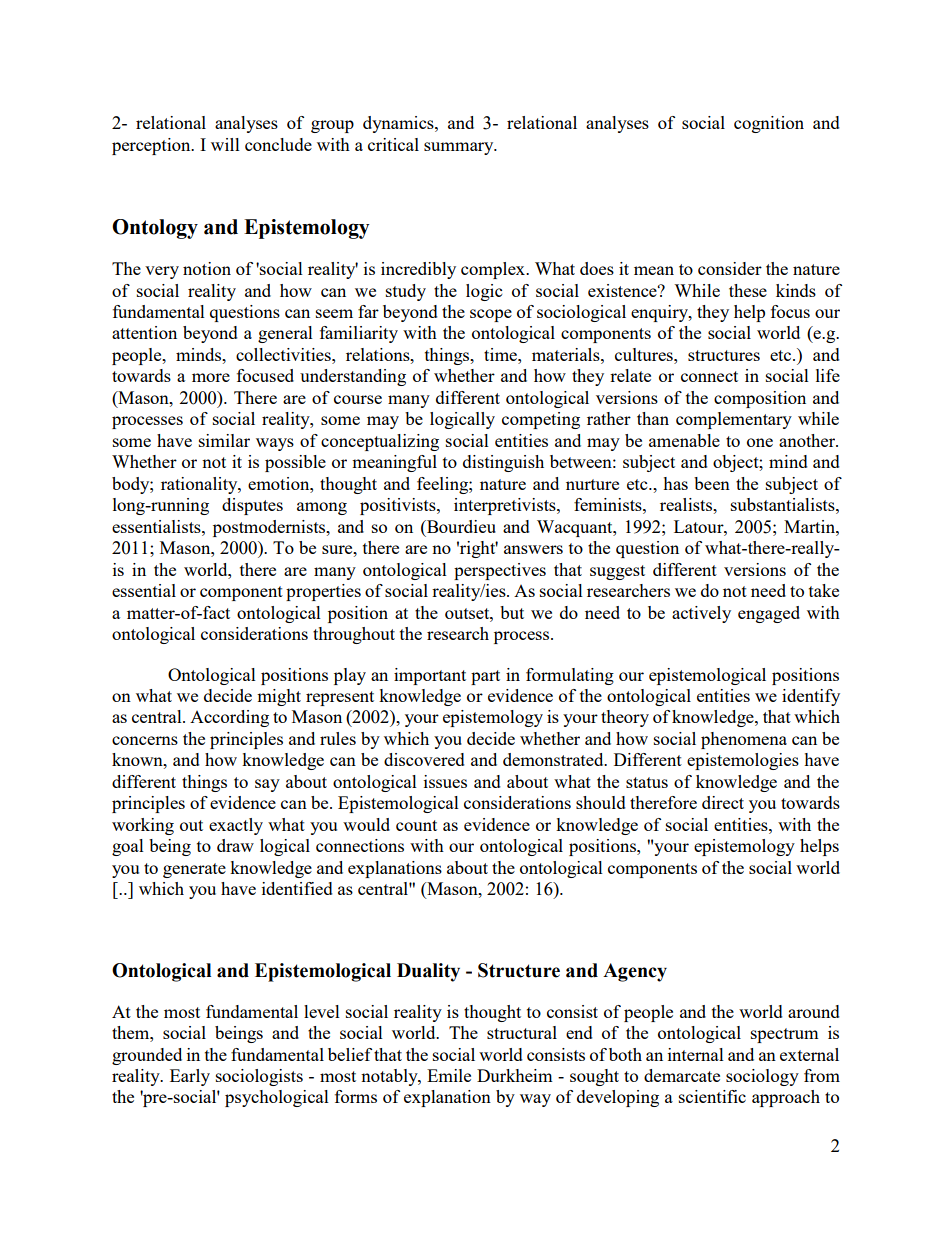  What do you see at coordinates (224, 440) in the document?
I see `similar` at bounding box center [224, 440].
